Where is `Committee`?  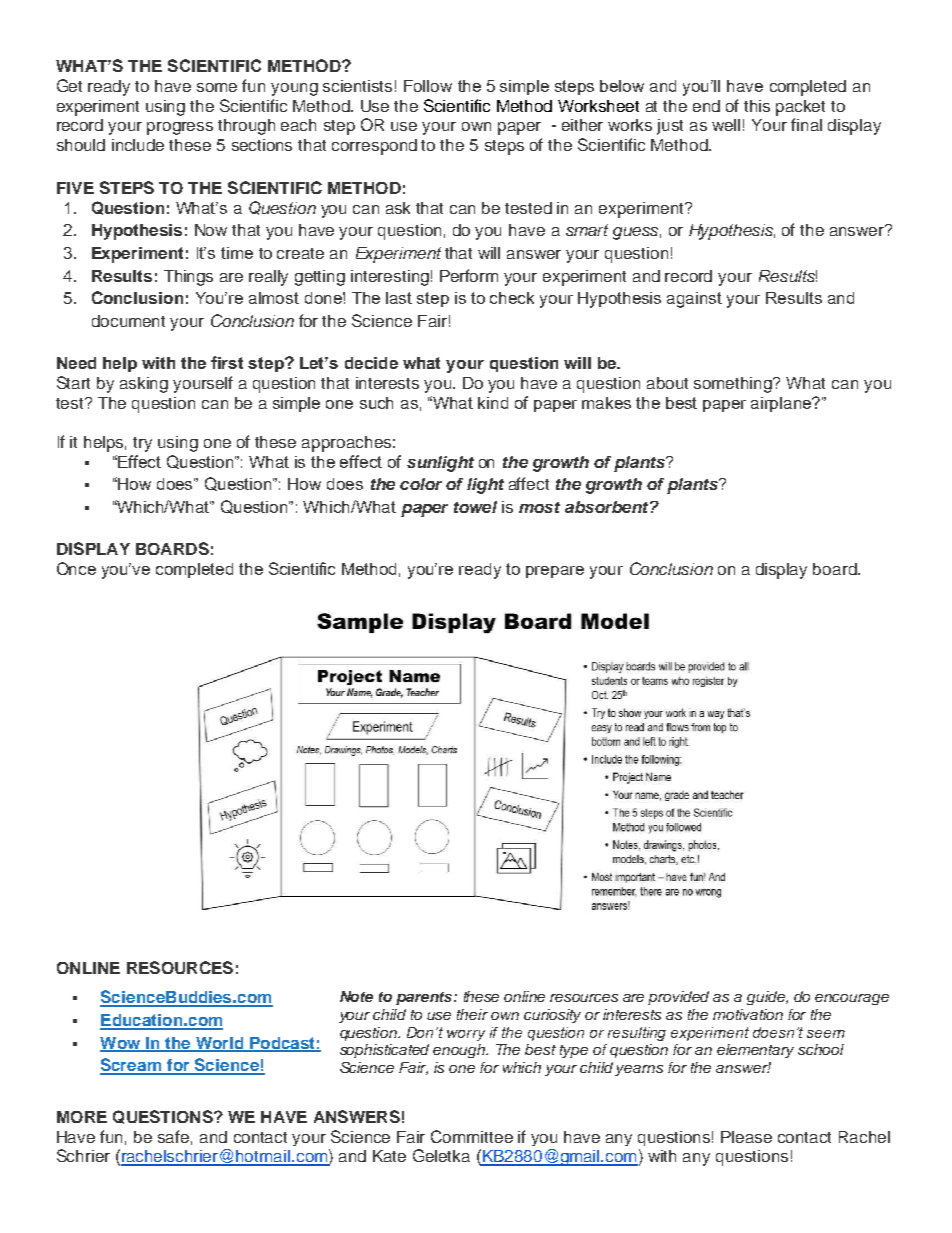 Committee is located at coordinates (472, 1136).
